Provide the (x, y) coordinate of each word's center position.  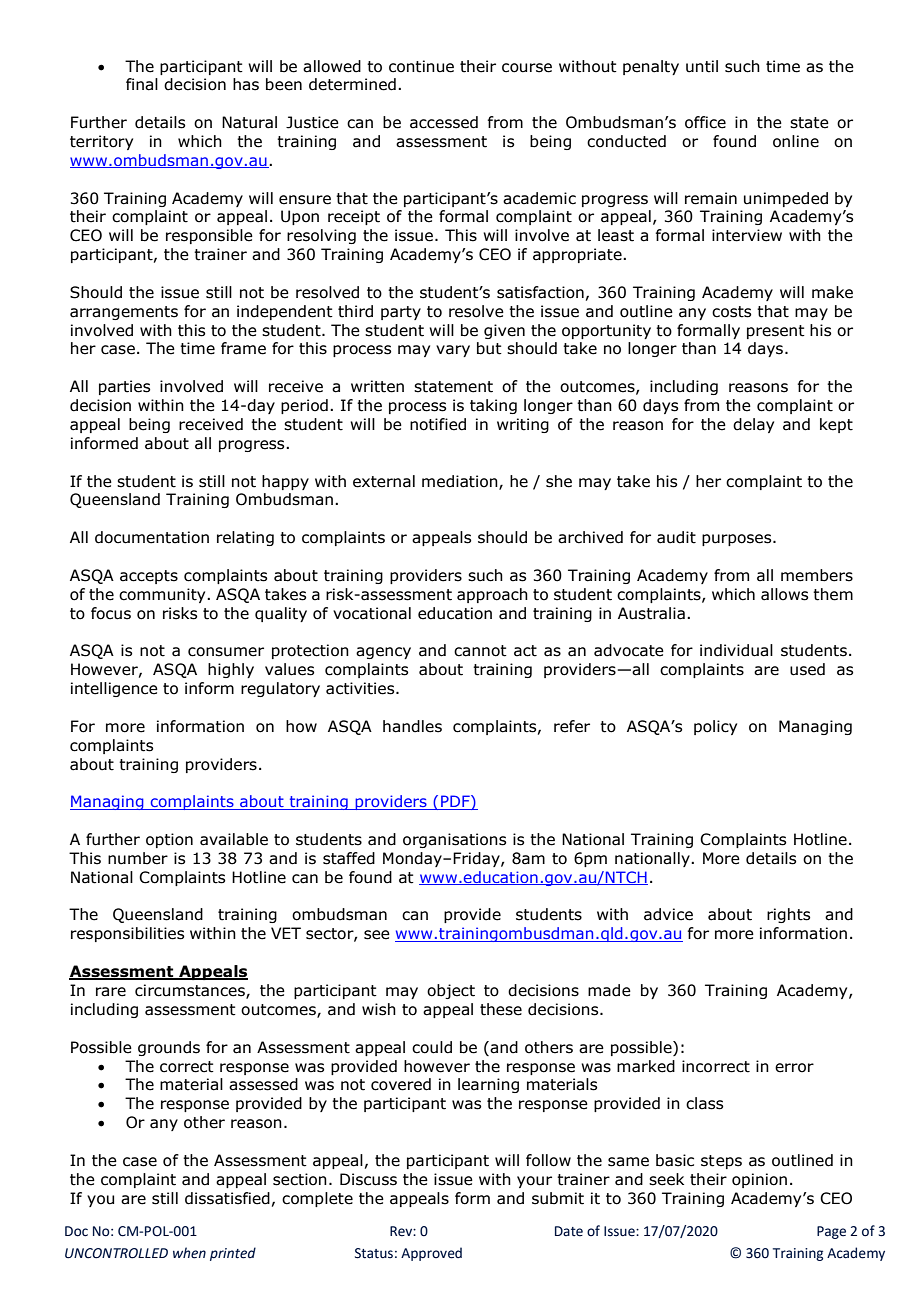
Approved (431, 1254)
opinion (759, 1180)
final (142, 84)
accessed (444, 122)
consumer (226, 652)
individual (736, 650)
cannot (480, 651)
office (705, 122)
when (189, 1253)
